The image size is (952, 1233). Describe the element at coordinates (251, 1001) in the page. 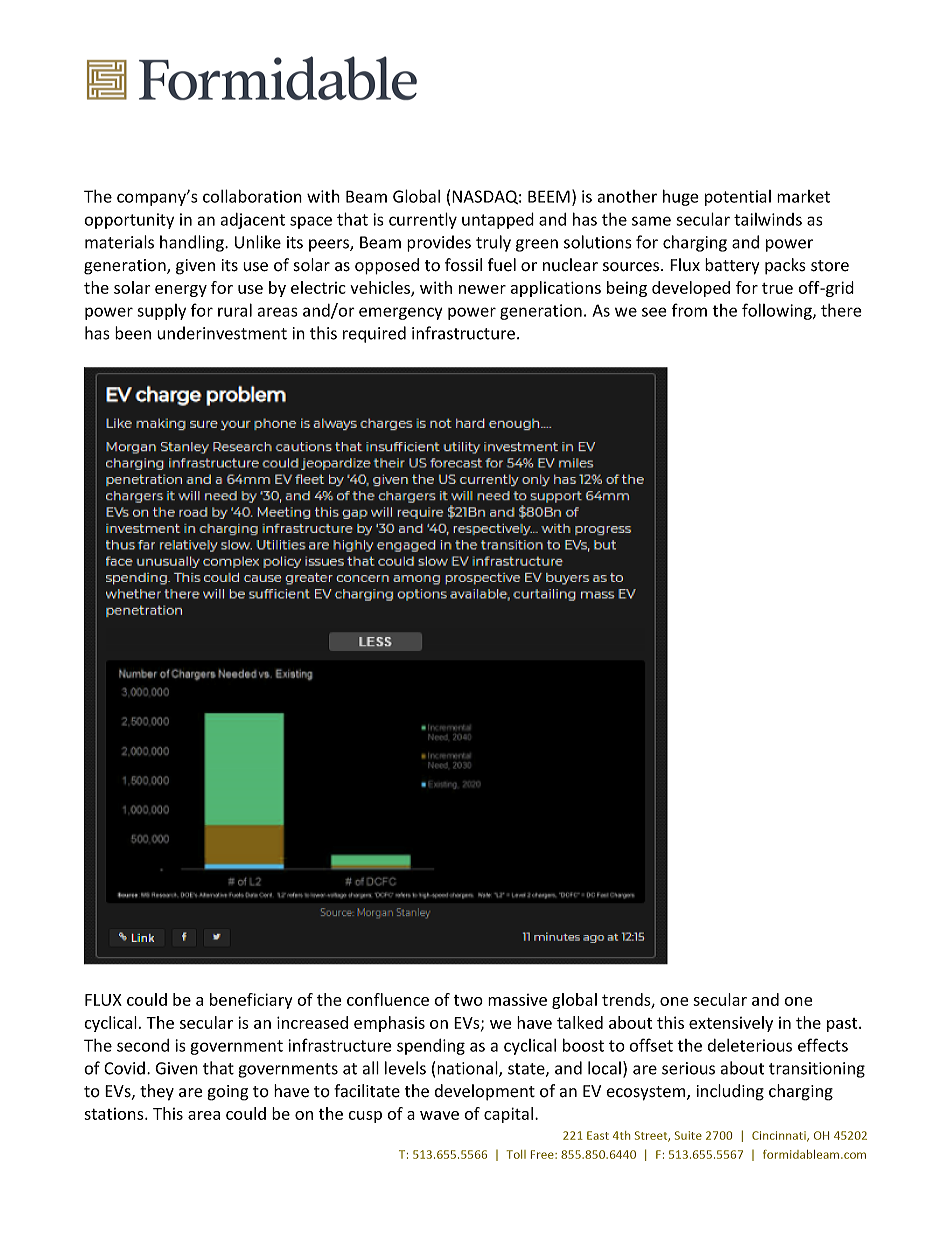

I see `beneficiary` at that location.
